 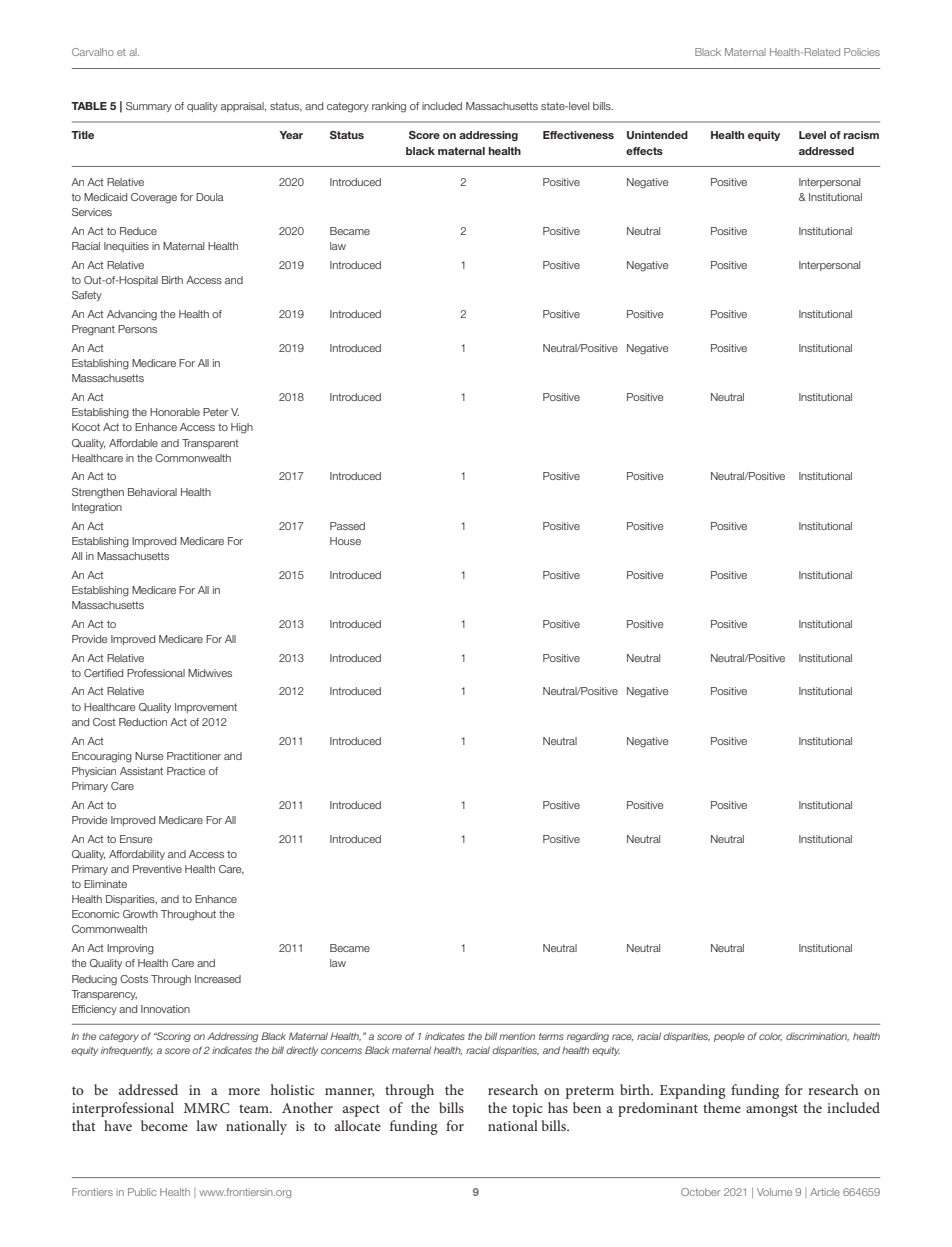 I want to click on effects, so click(x=644, y=151).
